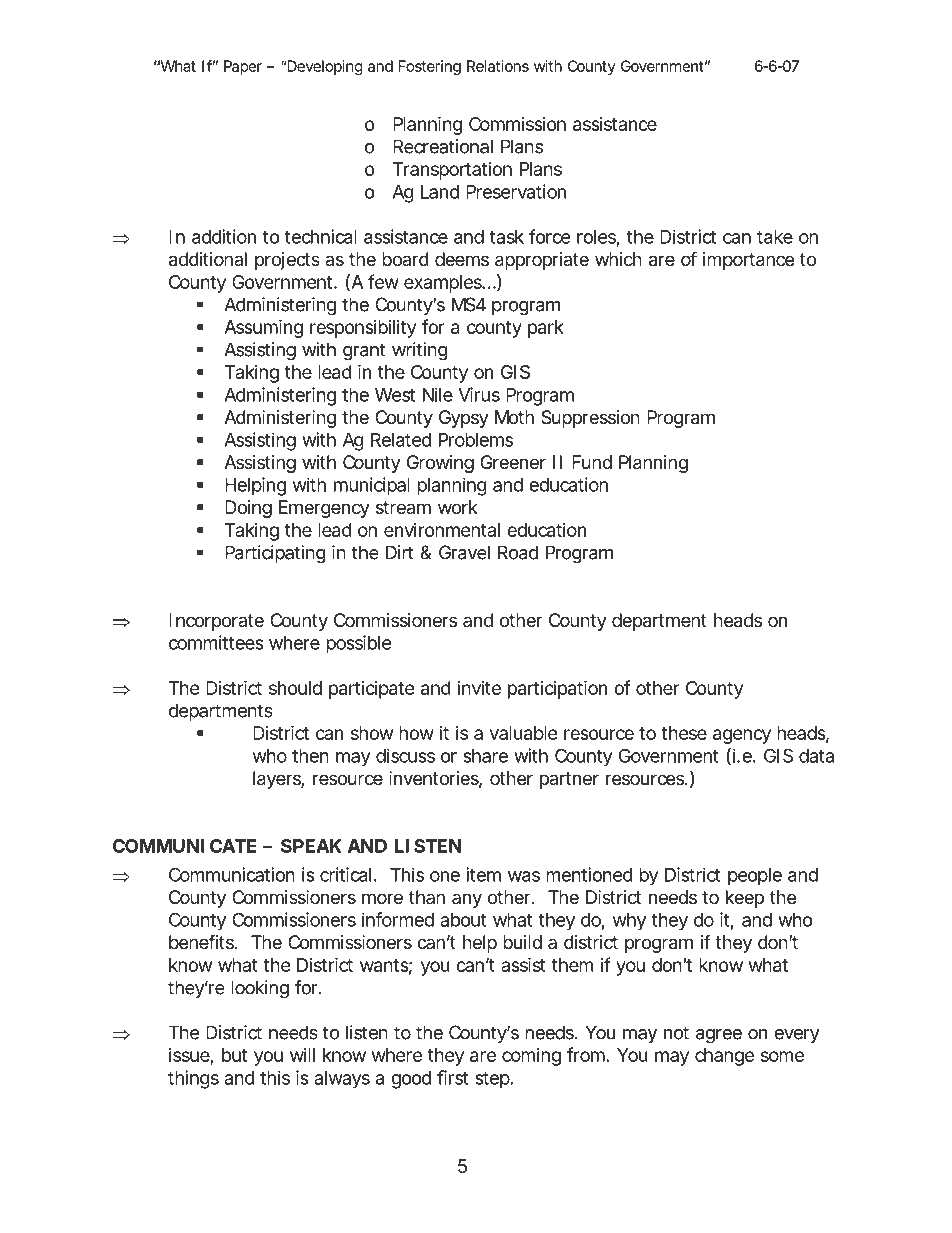 The height and width of the image is (1233, 952). What do you see at coordinates (755, 877) in the image?
I see `people` at bounding box center [755, 877].
